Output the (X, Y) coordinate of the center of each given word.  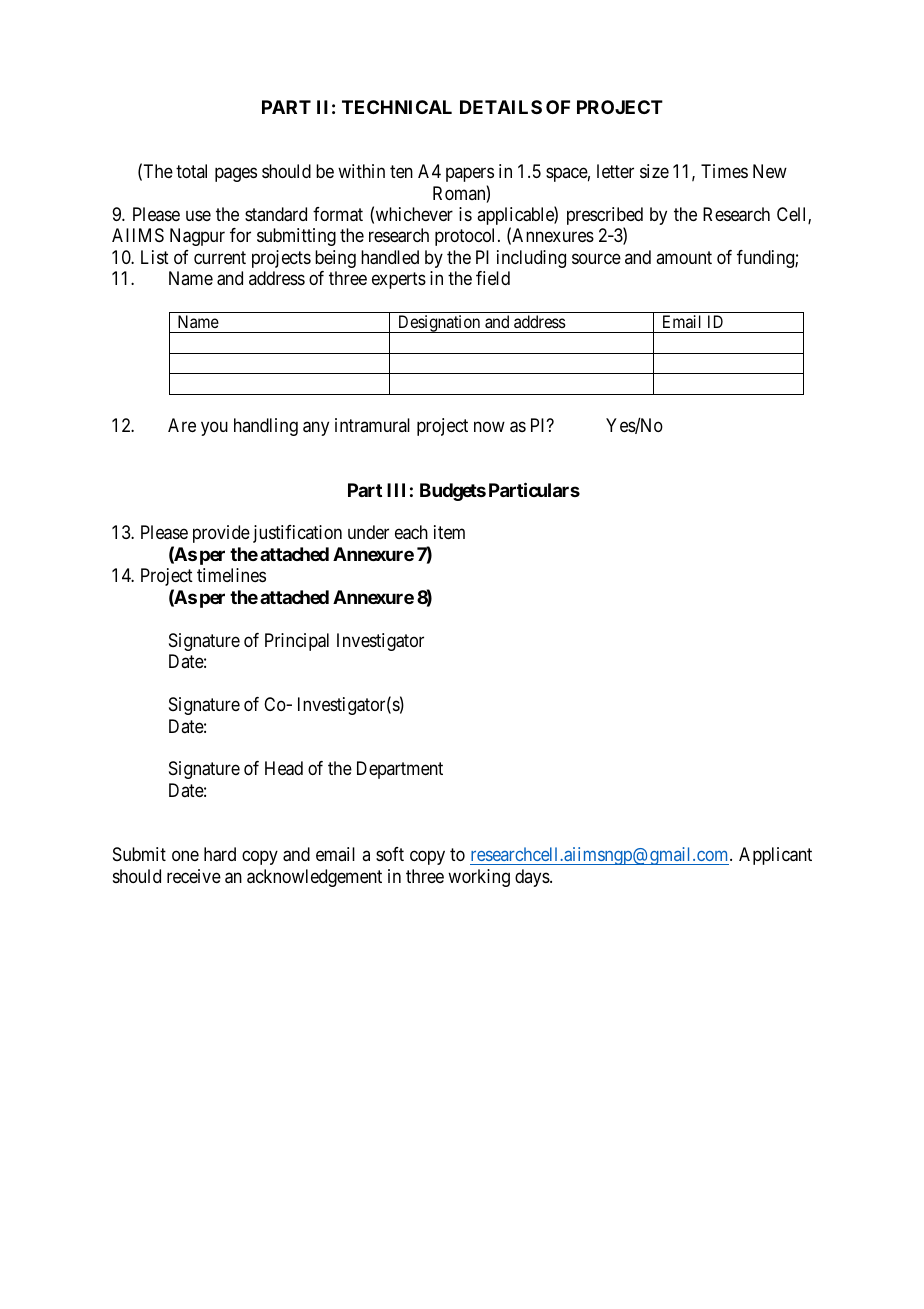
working (479, 878)
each (411, 532)
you (214, 429)
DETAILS (501, 107)
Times (724, 171)
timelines (231, 575)
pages (236, 175)
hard (220, 854)
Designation (439, 324)
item (449, 532)
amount (684, 257)
